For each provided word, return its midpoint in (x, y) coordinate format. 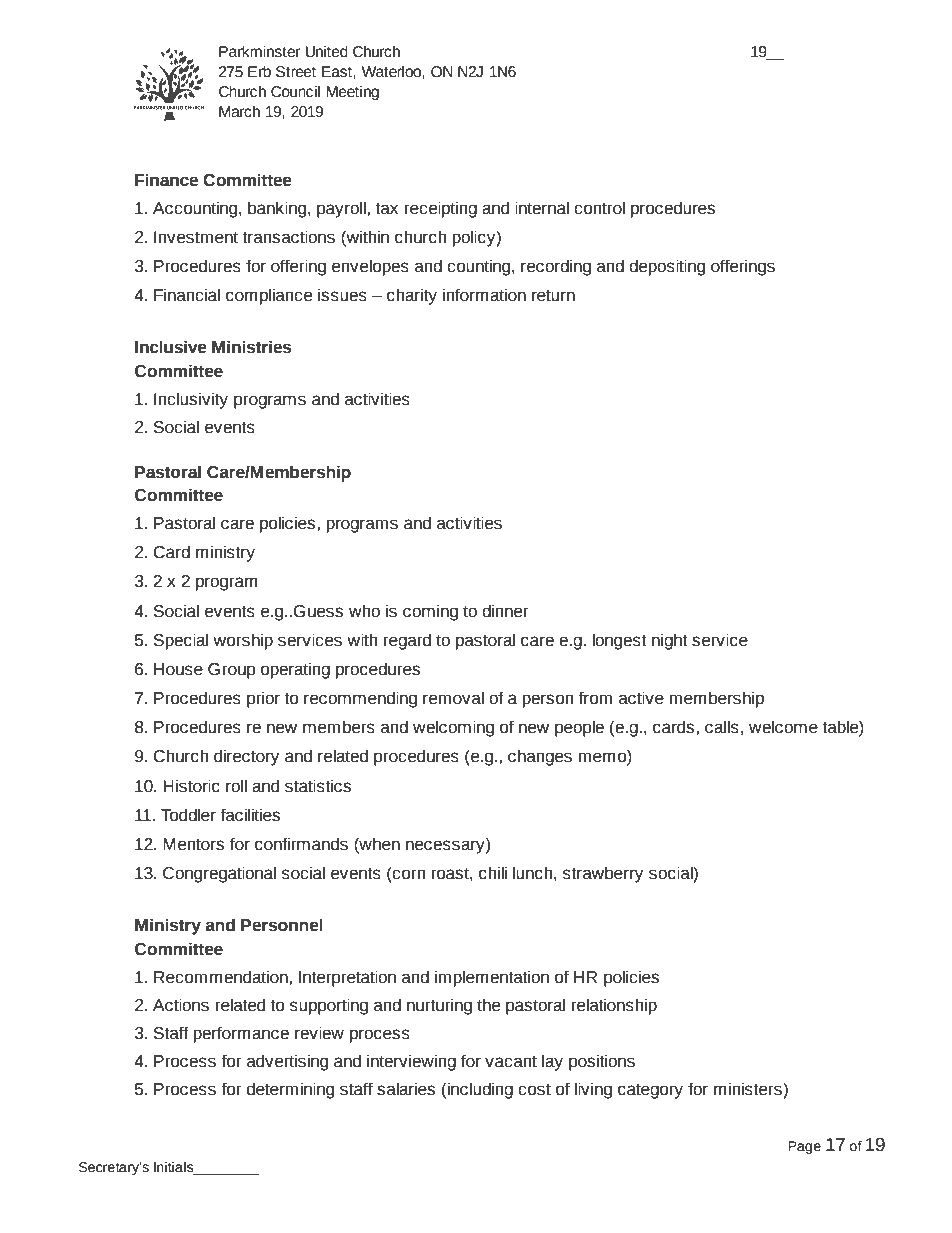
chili (493, 873)
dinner (505, 611)
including (479, 1090)
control (599, 208)
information (484, 295)
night (670, 641)
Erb (259, 72)
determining (290, 1090)
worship (243, 641)
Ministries (252, 347)
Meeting (353, 93)
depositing (667, 267)
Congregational (219, 874)
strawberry (603, 874)
